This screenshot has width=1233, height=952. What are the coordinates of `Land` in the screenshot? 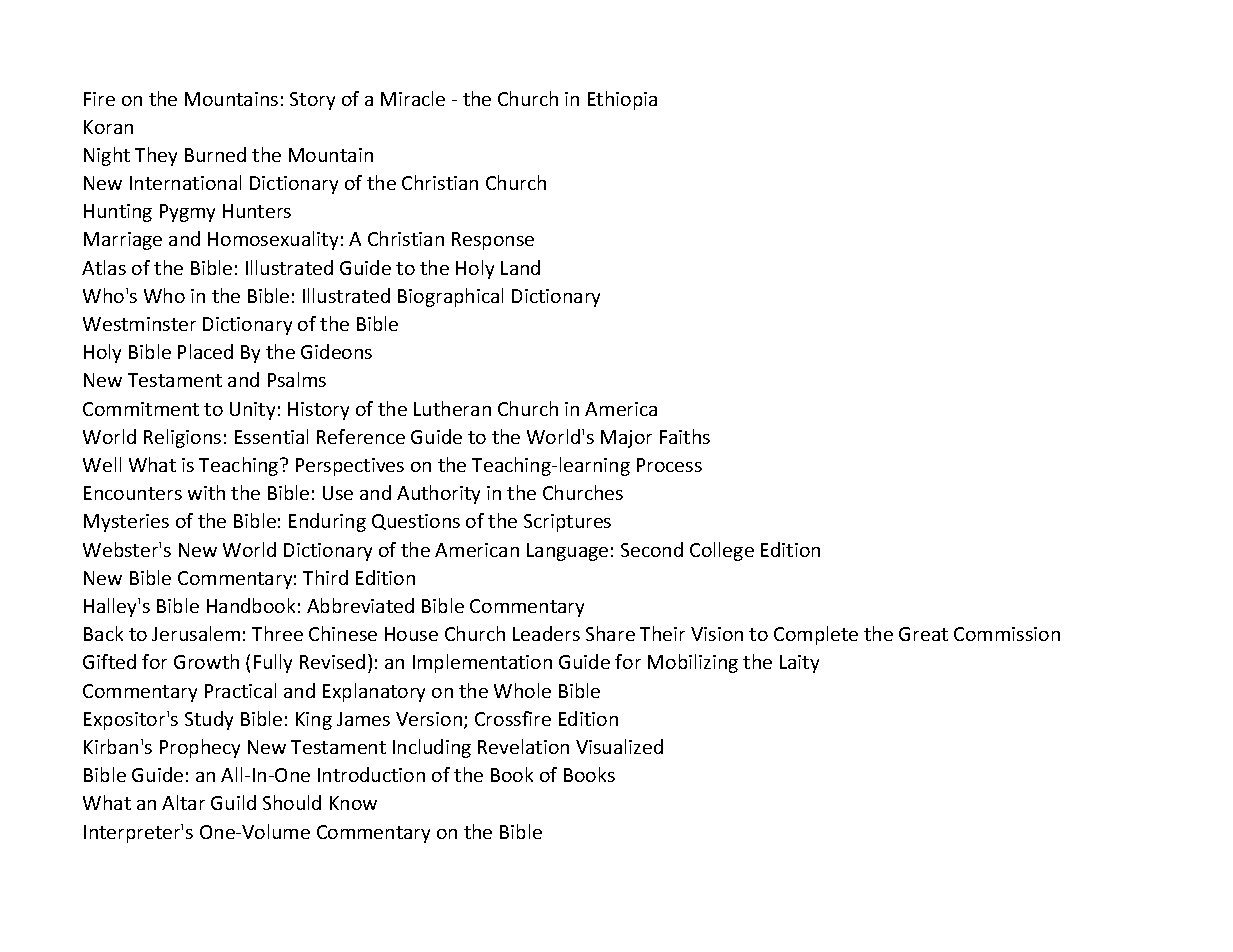 It's located at (520, 267).
